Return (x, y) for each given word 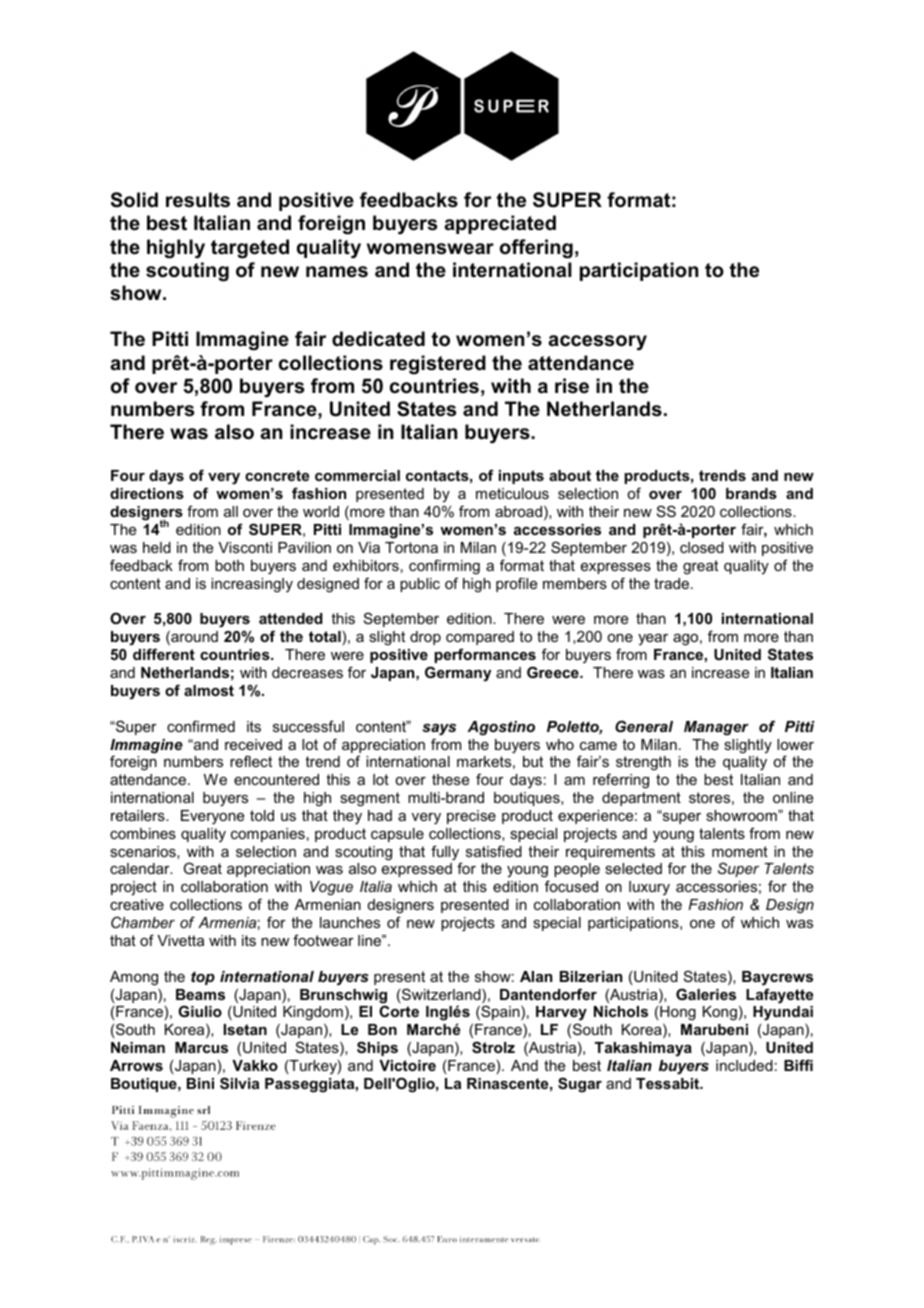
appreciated (500, 224)
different (164, 654)
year (653, 639)
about (570, 475)
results (198, 200)
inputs (521, 477)
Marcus (201, 1047)
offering (536, 249)
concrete (277, 475)
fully (446, 854)
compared (480, 638)
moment (740, 851)
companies (268, 835)
